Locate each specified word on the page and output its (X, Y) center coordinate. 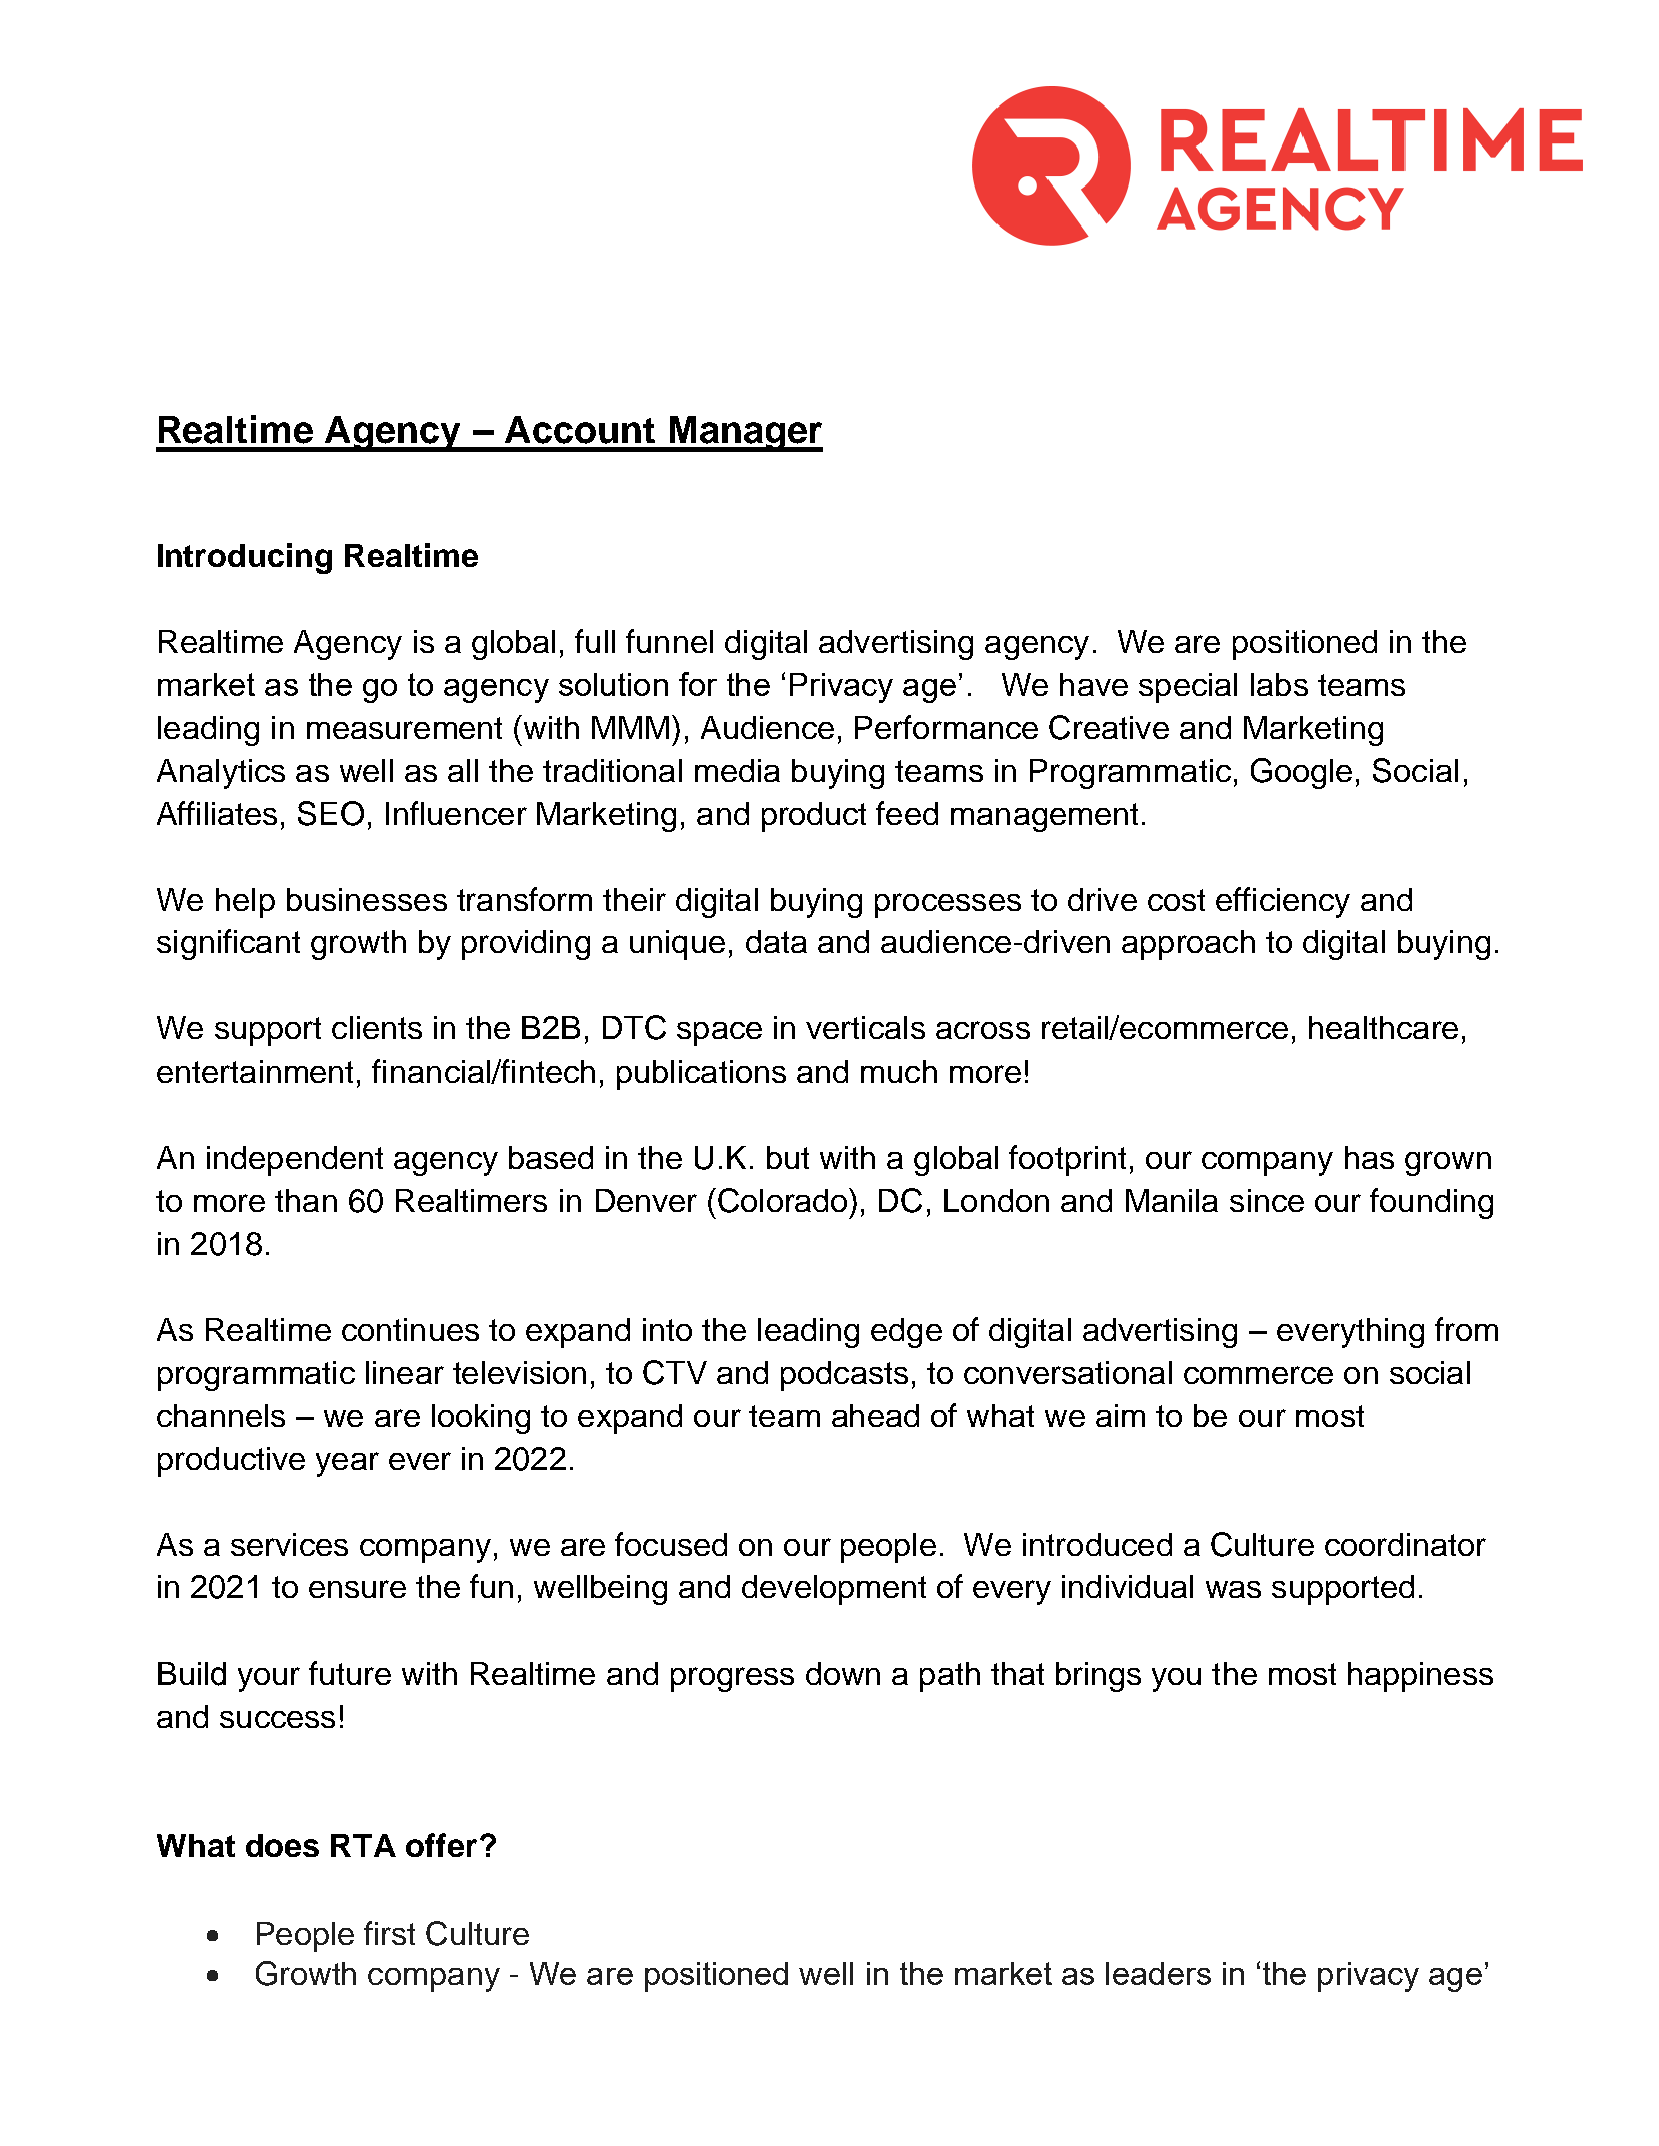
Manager (745, 434)
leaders (1158, 1973)
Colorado (784, 1200)
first (389, 1933)
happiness (1420, 1677)
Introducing (245, 558)
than (306, 1200)
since (1267, 1200)
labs (1279, 684)
